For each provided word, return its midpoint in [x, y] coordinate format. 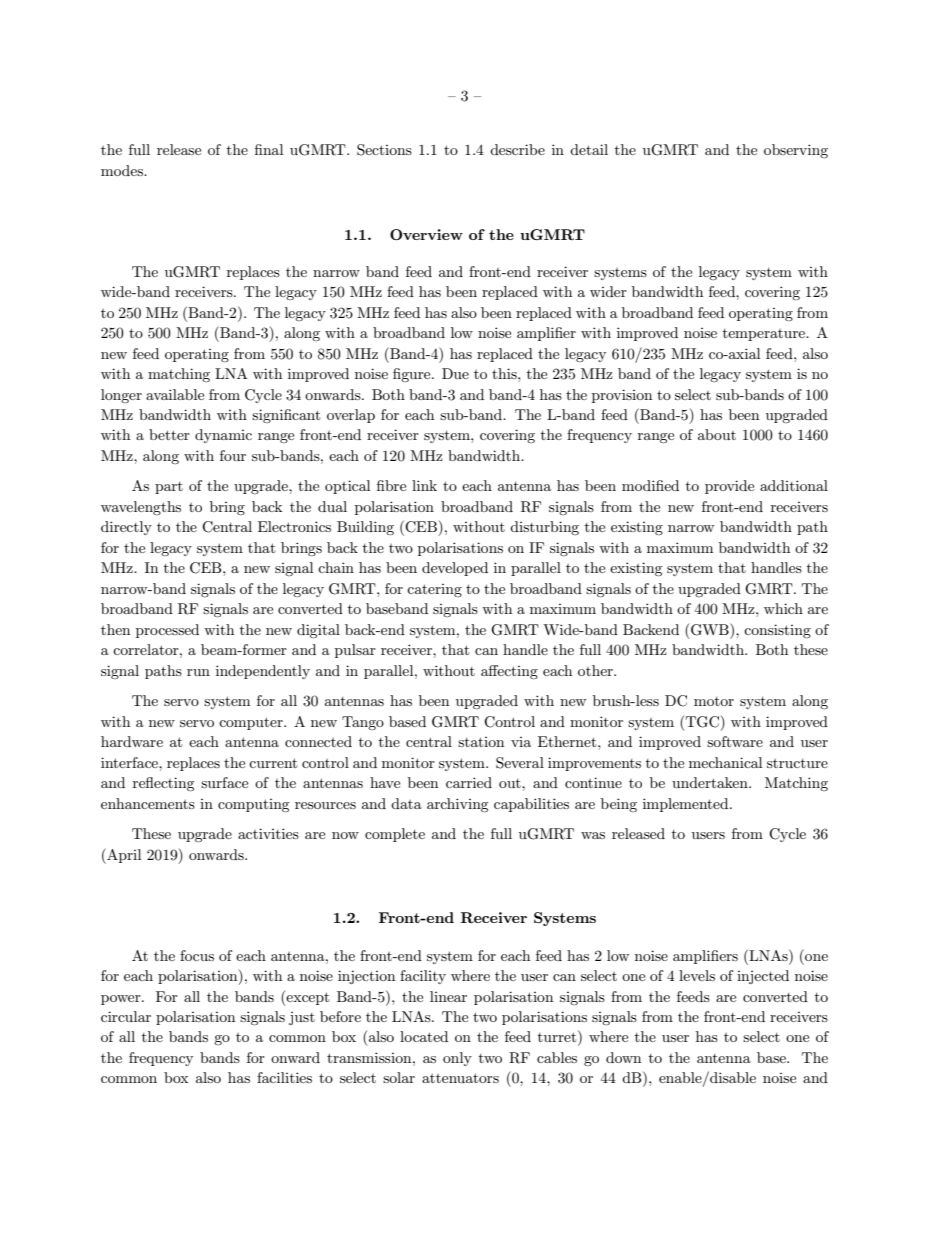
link [424, 485]
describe [517, 149]
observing [796, 151]
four [233, 455]
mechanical [725, 762]
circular [126, 1016]
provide [729, 487]
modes [123, 170]
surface [224, 782]
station [481, 742]
